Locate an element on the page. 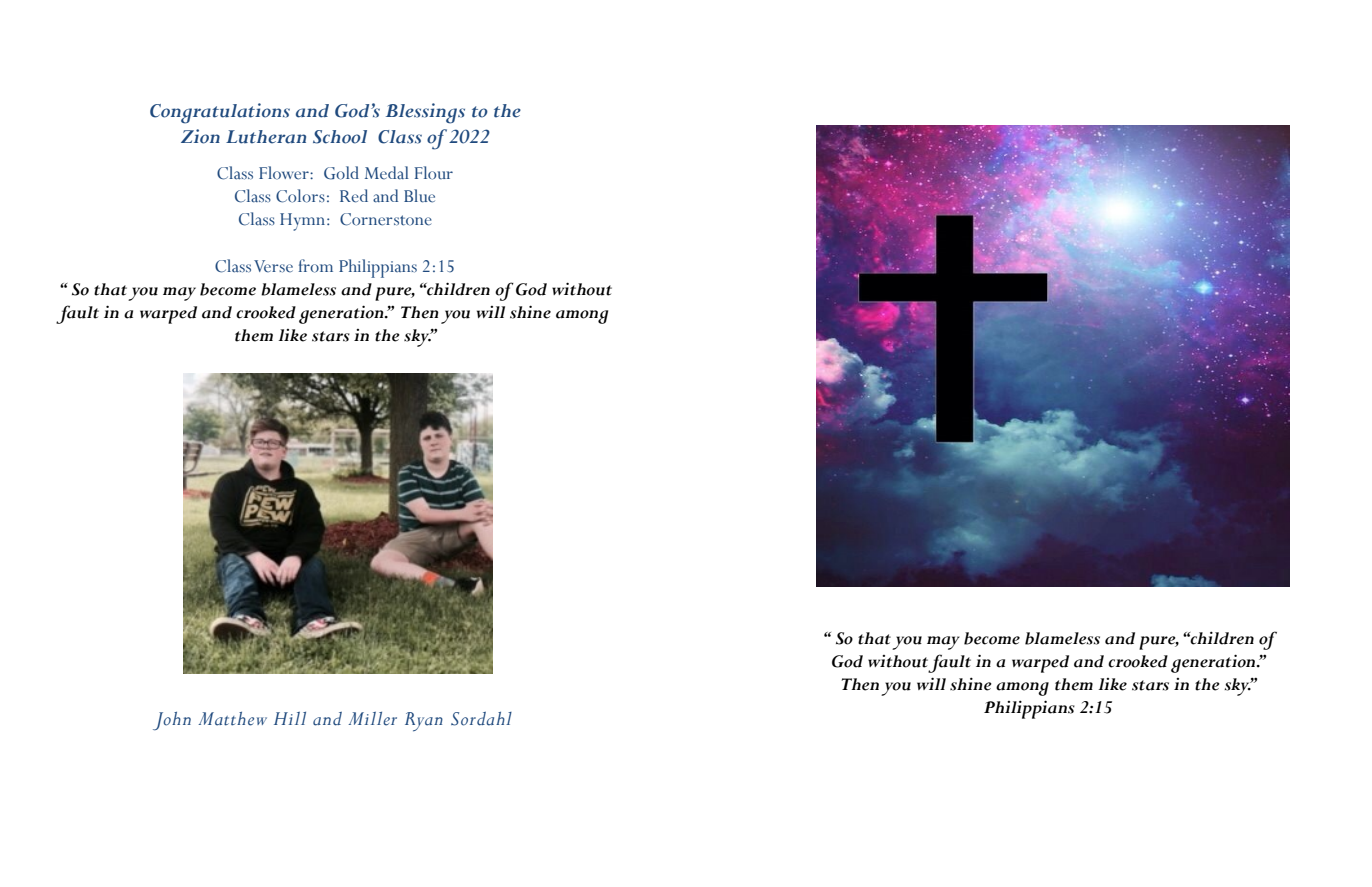 This document has width=1372, height=887. Lutheran is located at coordinates (266, 137).
